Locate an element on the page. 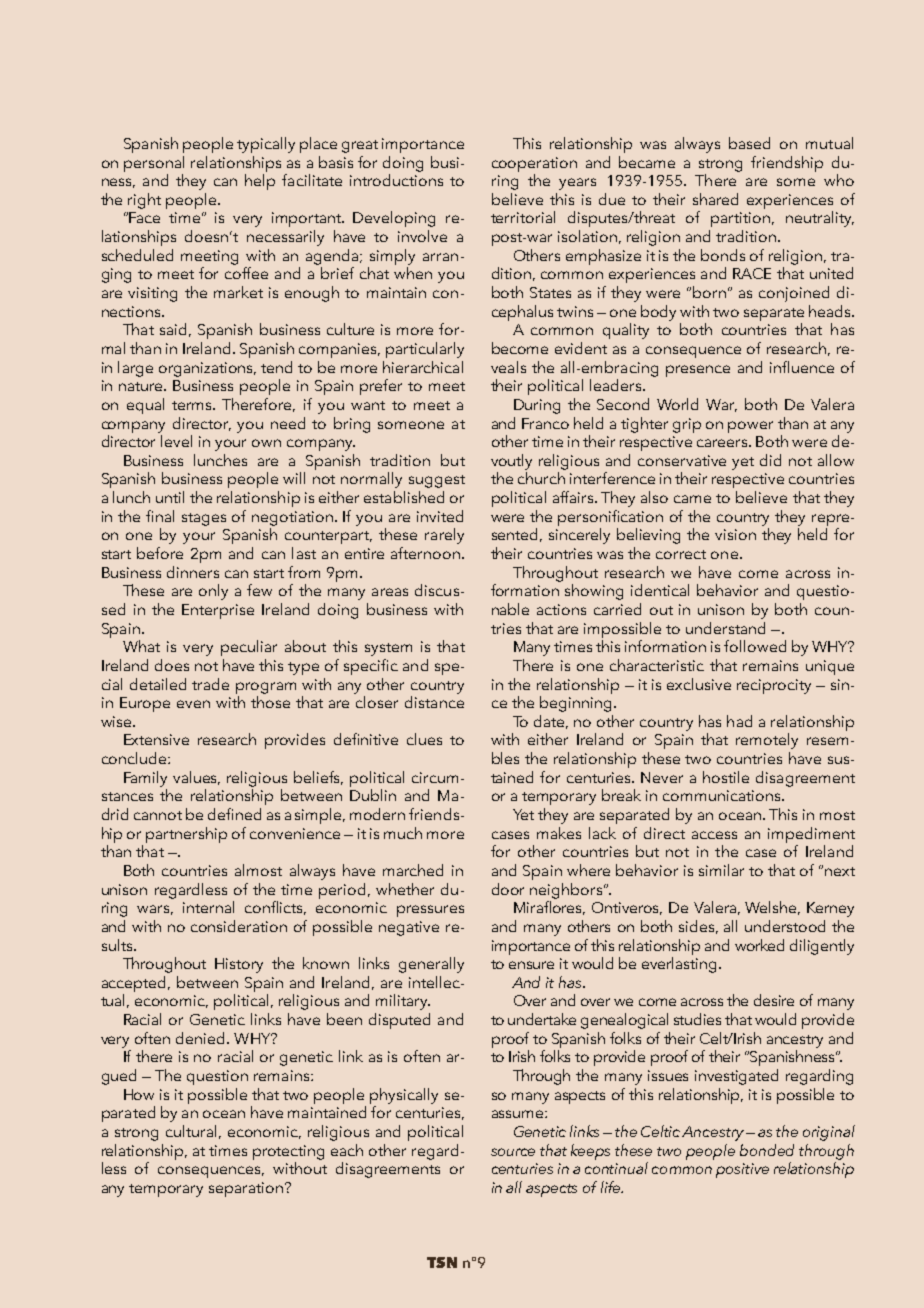 This page has width=924, height=1308. afternoon is located at coordinates (425, 553).
